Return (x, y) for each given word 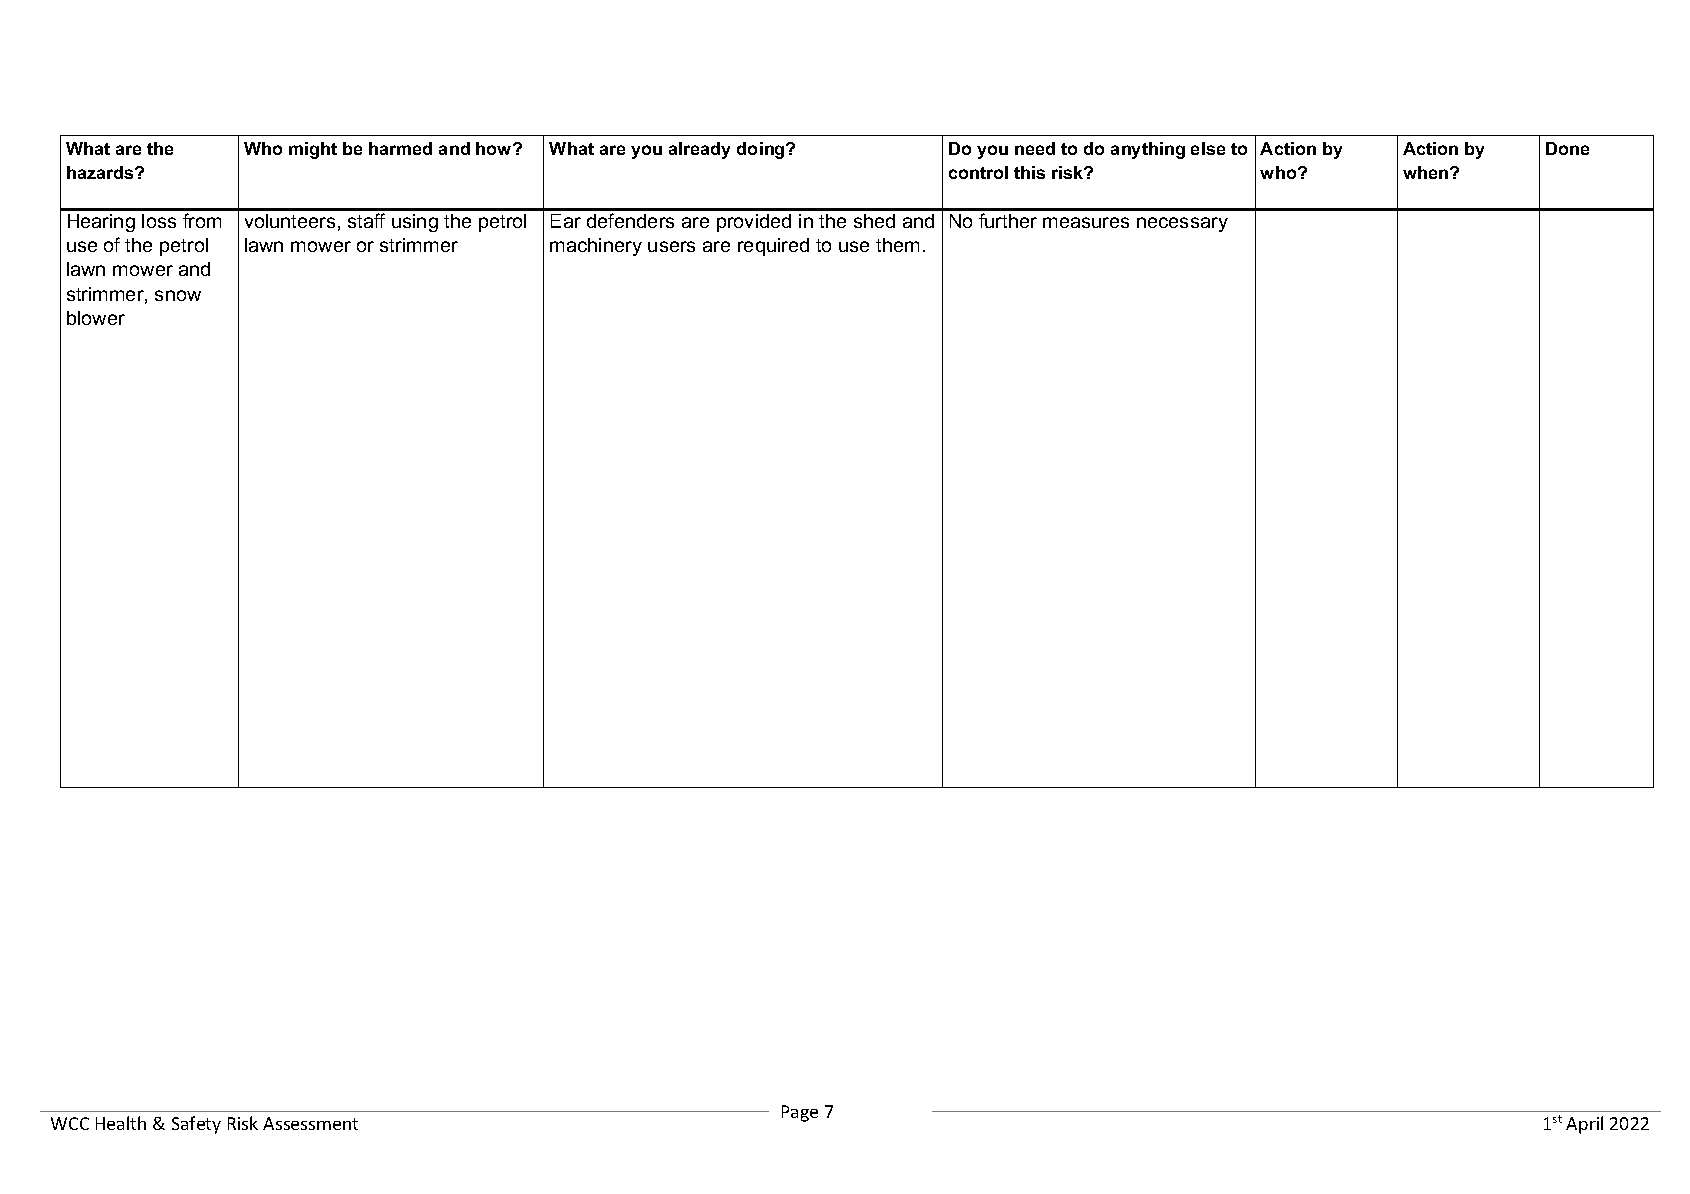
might (313, 150)
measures (1086, 222)
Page (800, 1113)
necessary (1182, 224)
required (773, 247)
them (897, 245)
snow (178, 295)
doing (762, 150)
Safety (196, 1125)
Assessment (310, 1123)
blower (96, 318)
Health (121, 1123)
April (1584, 1125)
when (1427, 172)
